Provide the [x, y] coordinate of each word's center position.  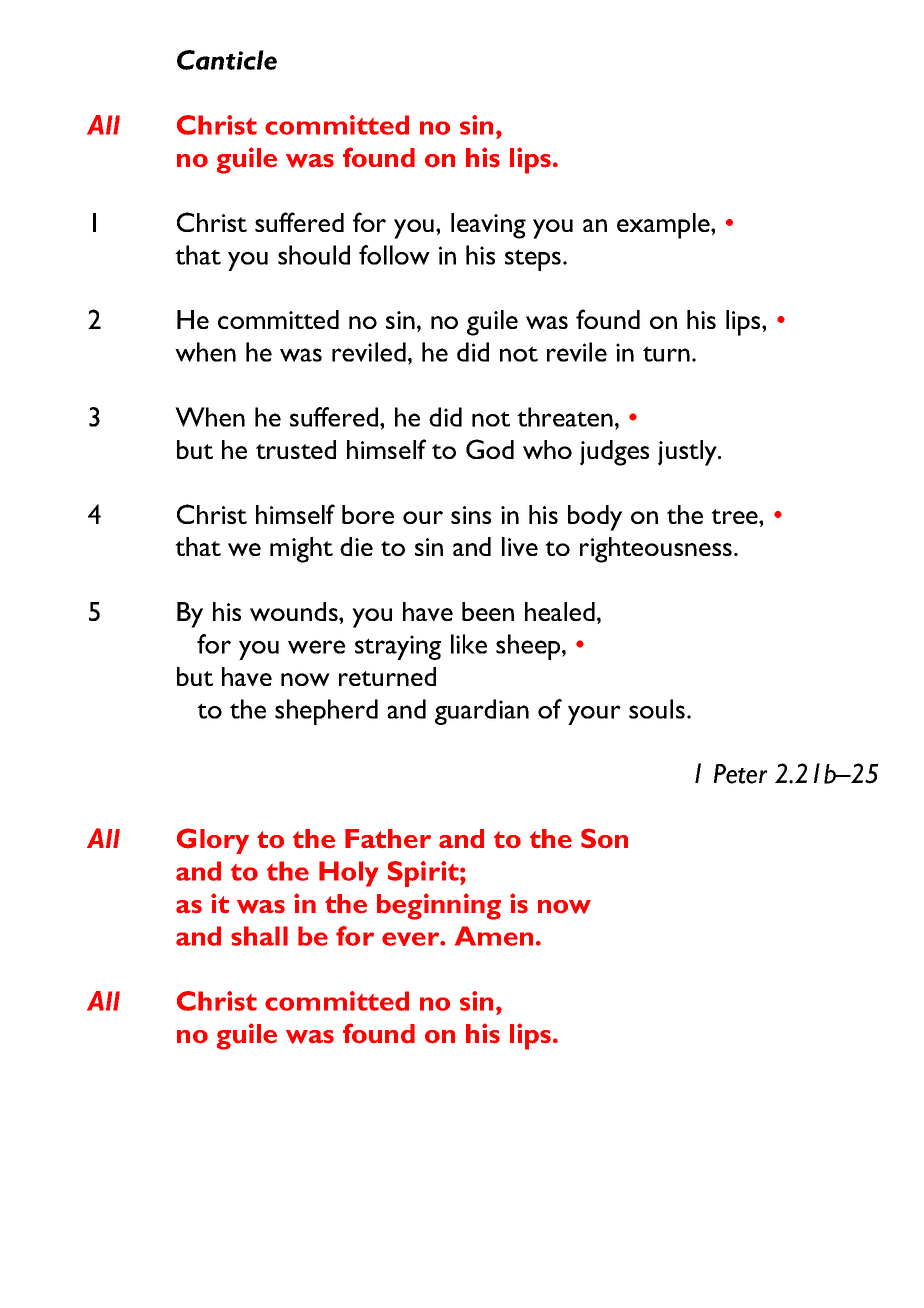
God [490, 449]
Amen [494, 936]
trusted [296, 449]
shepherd [326, 712]
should [314, 255]
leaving [488, 226]
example [664, 226]
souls [657, 709]
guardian [482, 712]
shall [259, 936]
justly [688, 453]
